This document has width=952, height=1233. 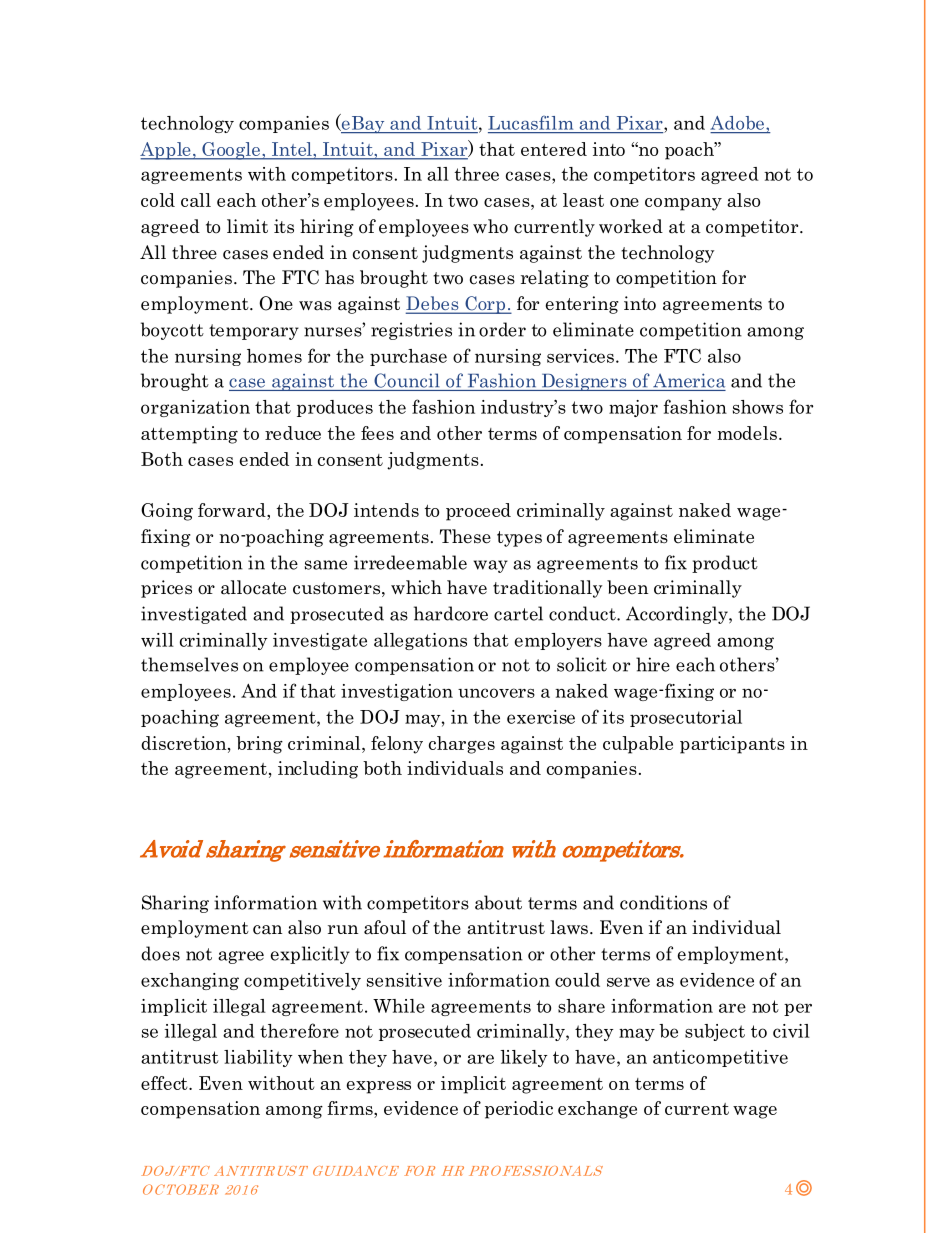 I want to click on likely, so click(x=524, y=1058).
